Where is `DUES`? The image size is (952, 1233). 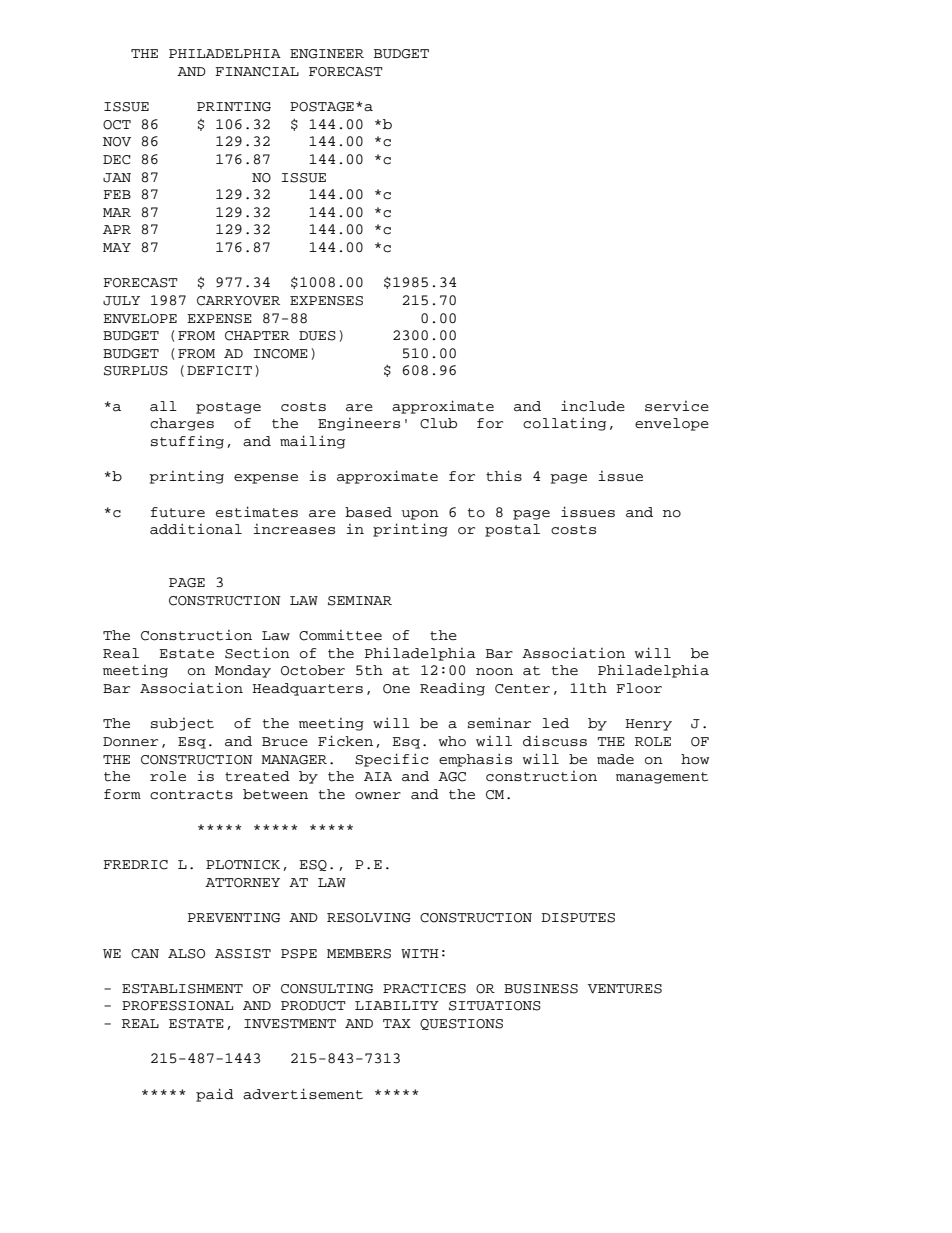
DUES is located at coordinates (317, 336).
